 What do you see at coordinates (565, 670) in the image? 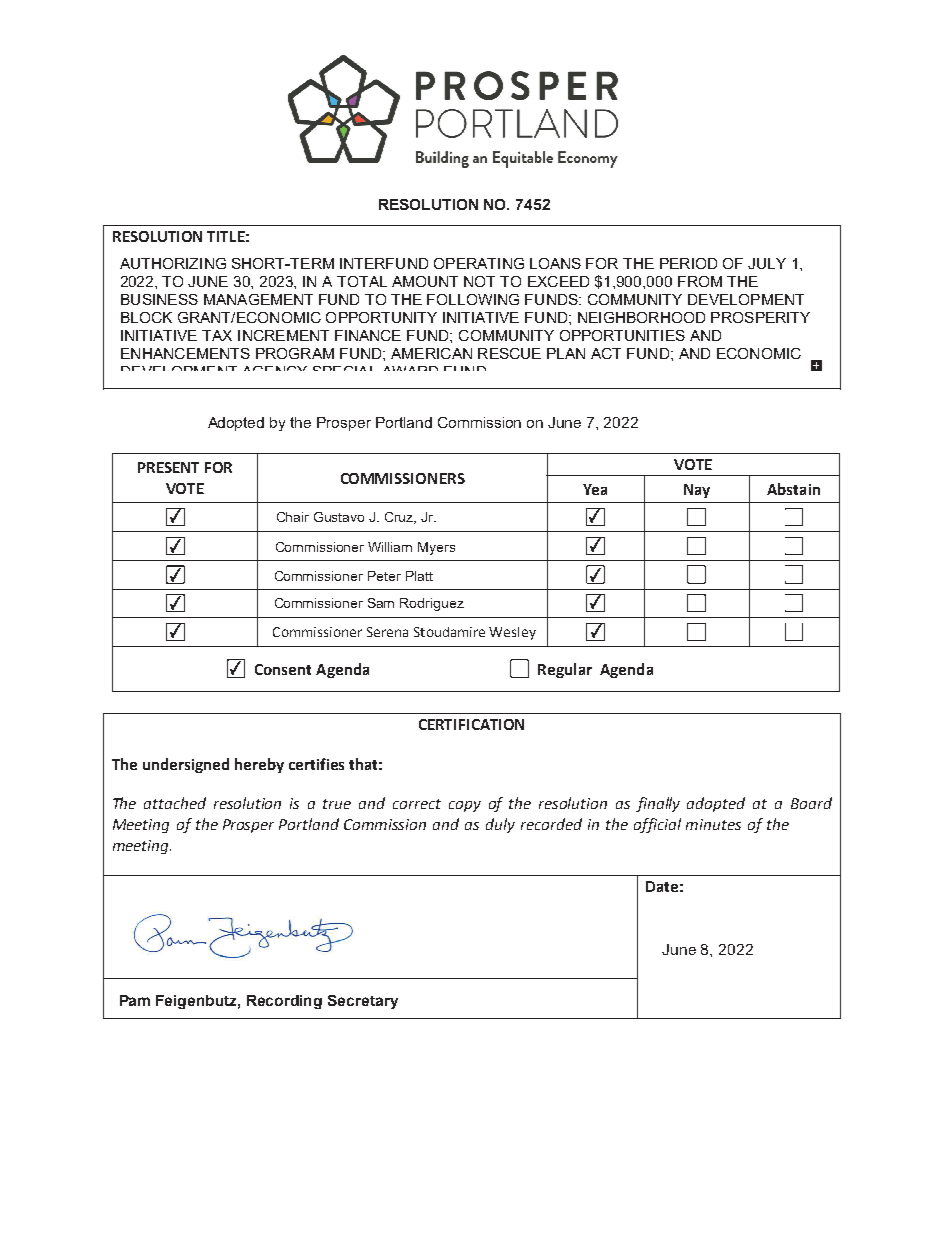
I see `Regular` at bounding box center [565, 670].
